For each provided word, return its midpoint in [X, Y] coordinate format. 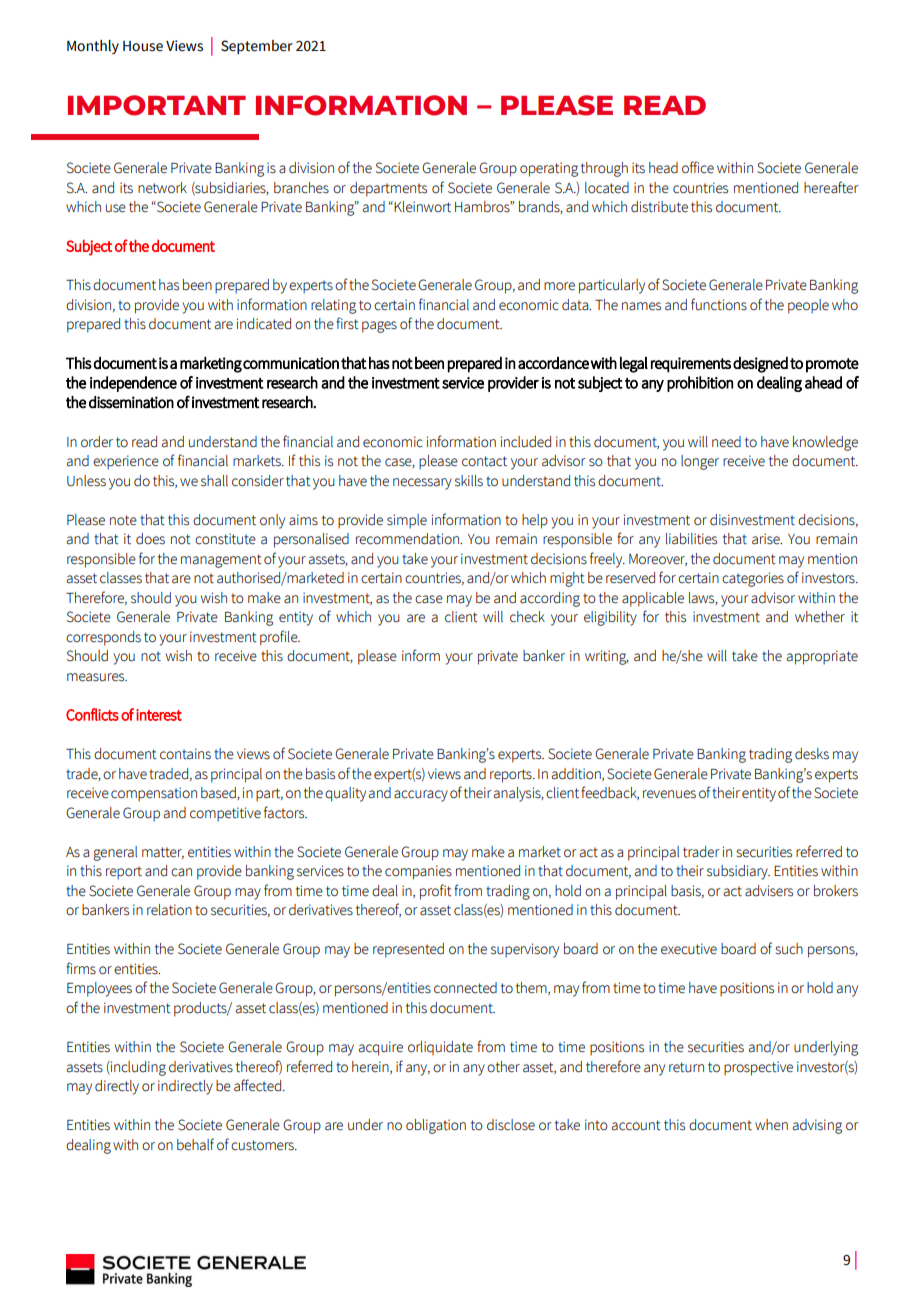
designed [760, 364]
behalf [195, 1144]
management [221, 561]
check [527, 617]
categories [753, 579]
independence [133, 384]
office [698, 167]
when [771, 1125]
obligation [436, 1126]
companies [418, 872]
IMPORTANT [157, 105]
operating [549, 169]
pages [379, 327]
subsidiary [738, 872]
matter [163, 853]
